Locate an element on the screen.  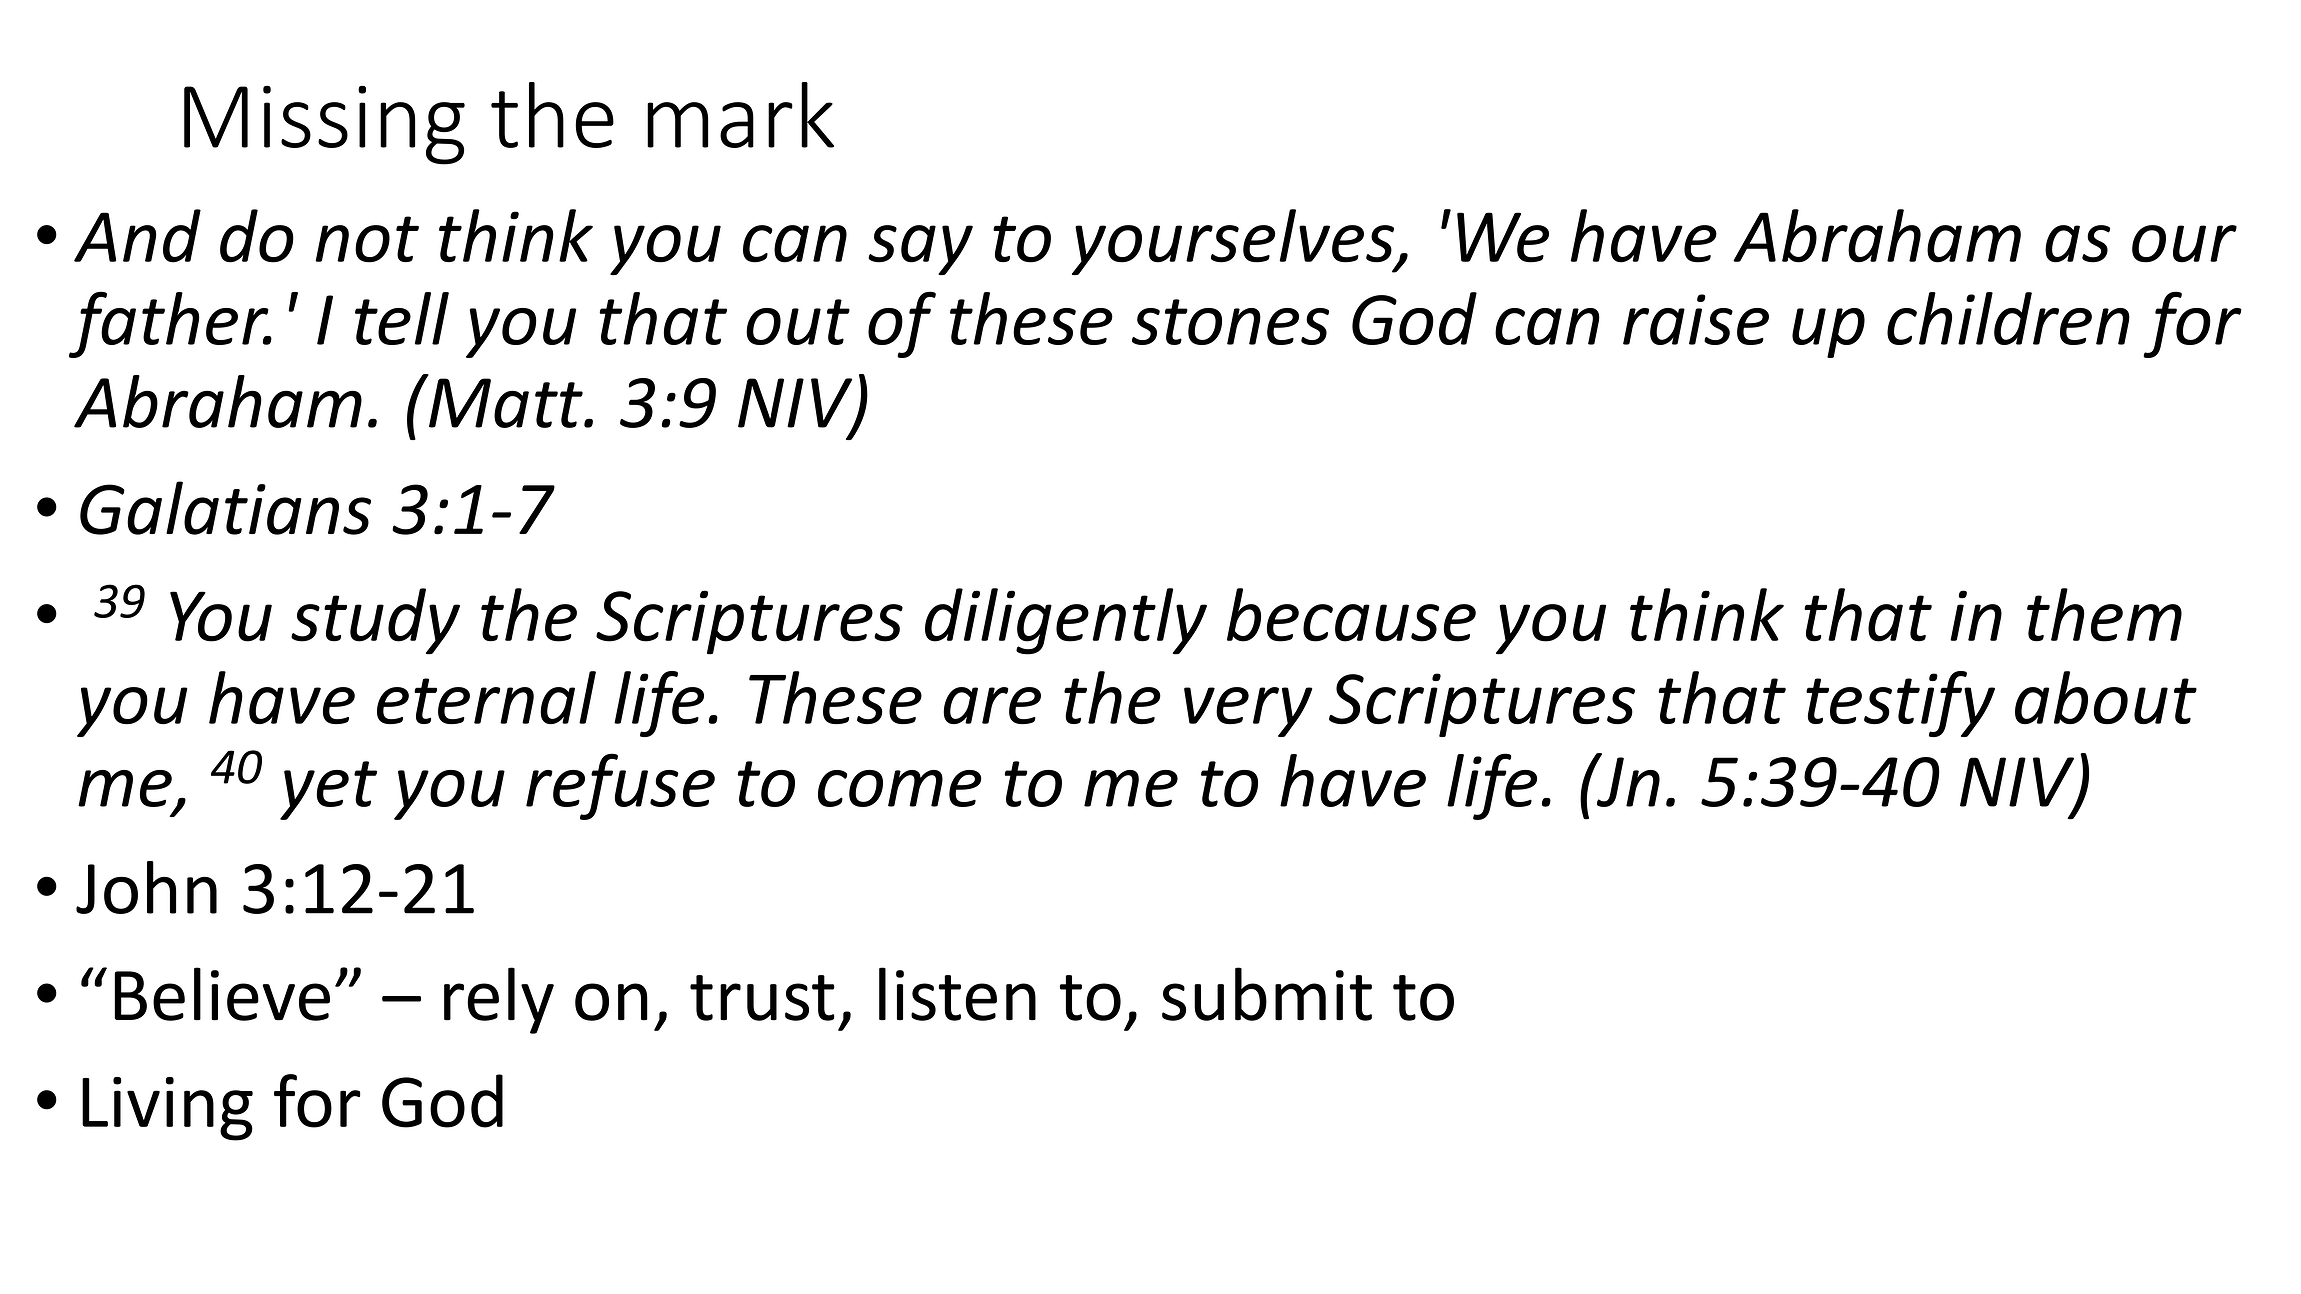
mark is located at coordinates (740, 115).
